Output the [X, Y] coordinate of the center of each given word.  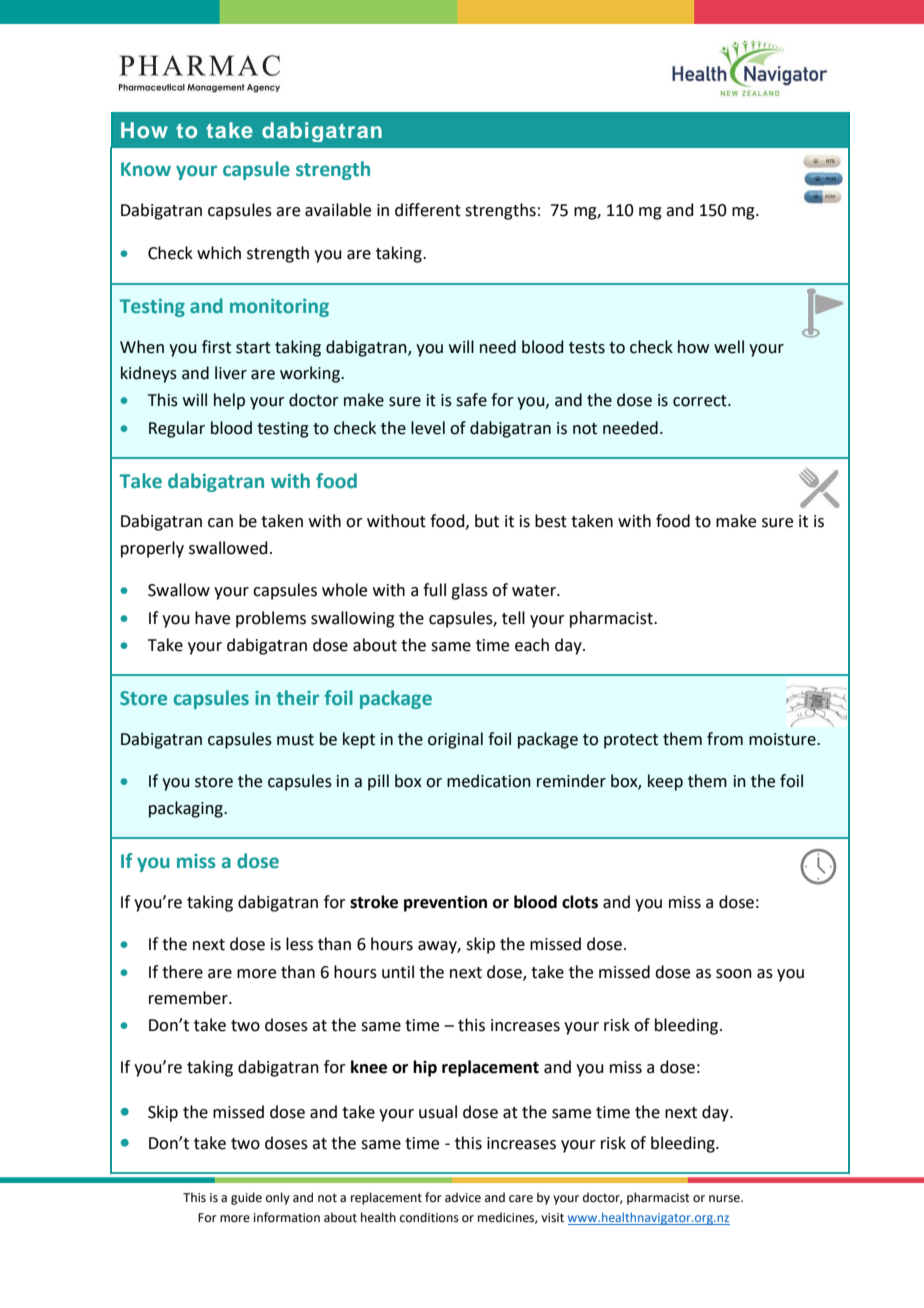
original [455, 740]
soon [734, 974]
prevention [445, 904]
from [725, 739]
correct [701, 401]
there [182, 972]
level [428, 428]
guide [246, 1198]
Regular [177, 429]
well [729, 347]
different [428, 210]
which [219, 253]
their [297, 698]
